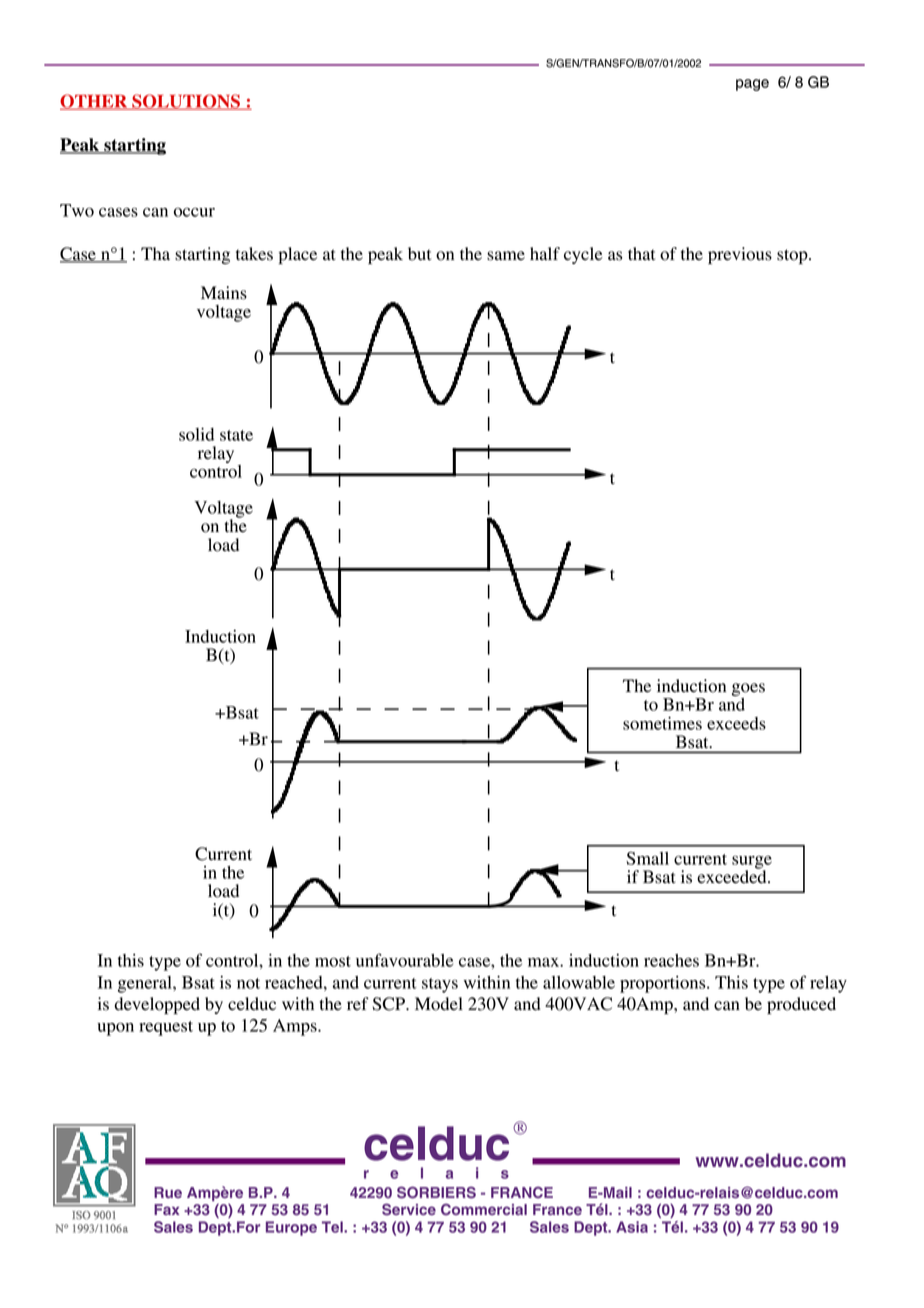 Image resolution: width=924 pixels, height=1308 pixels. Describe the element at coordinates (748, 691) in the document. I see `goes` at that location.
